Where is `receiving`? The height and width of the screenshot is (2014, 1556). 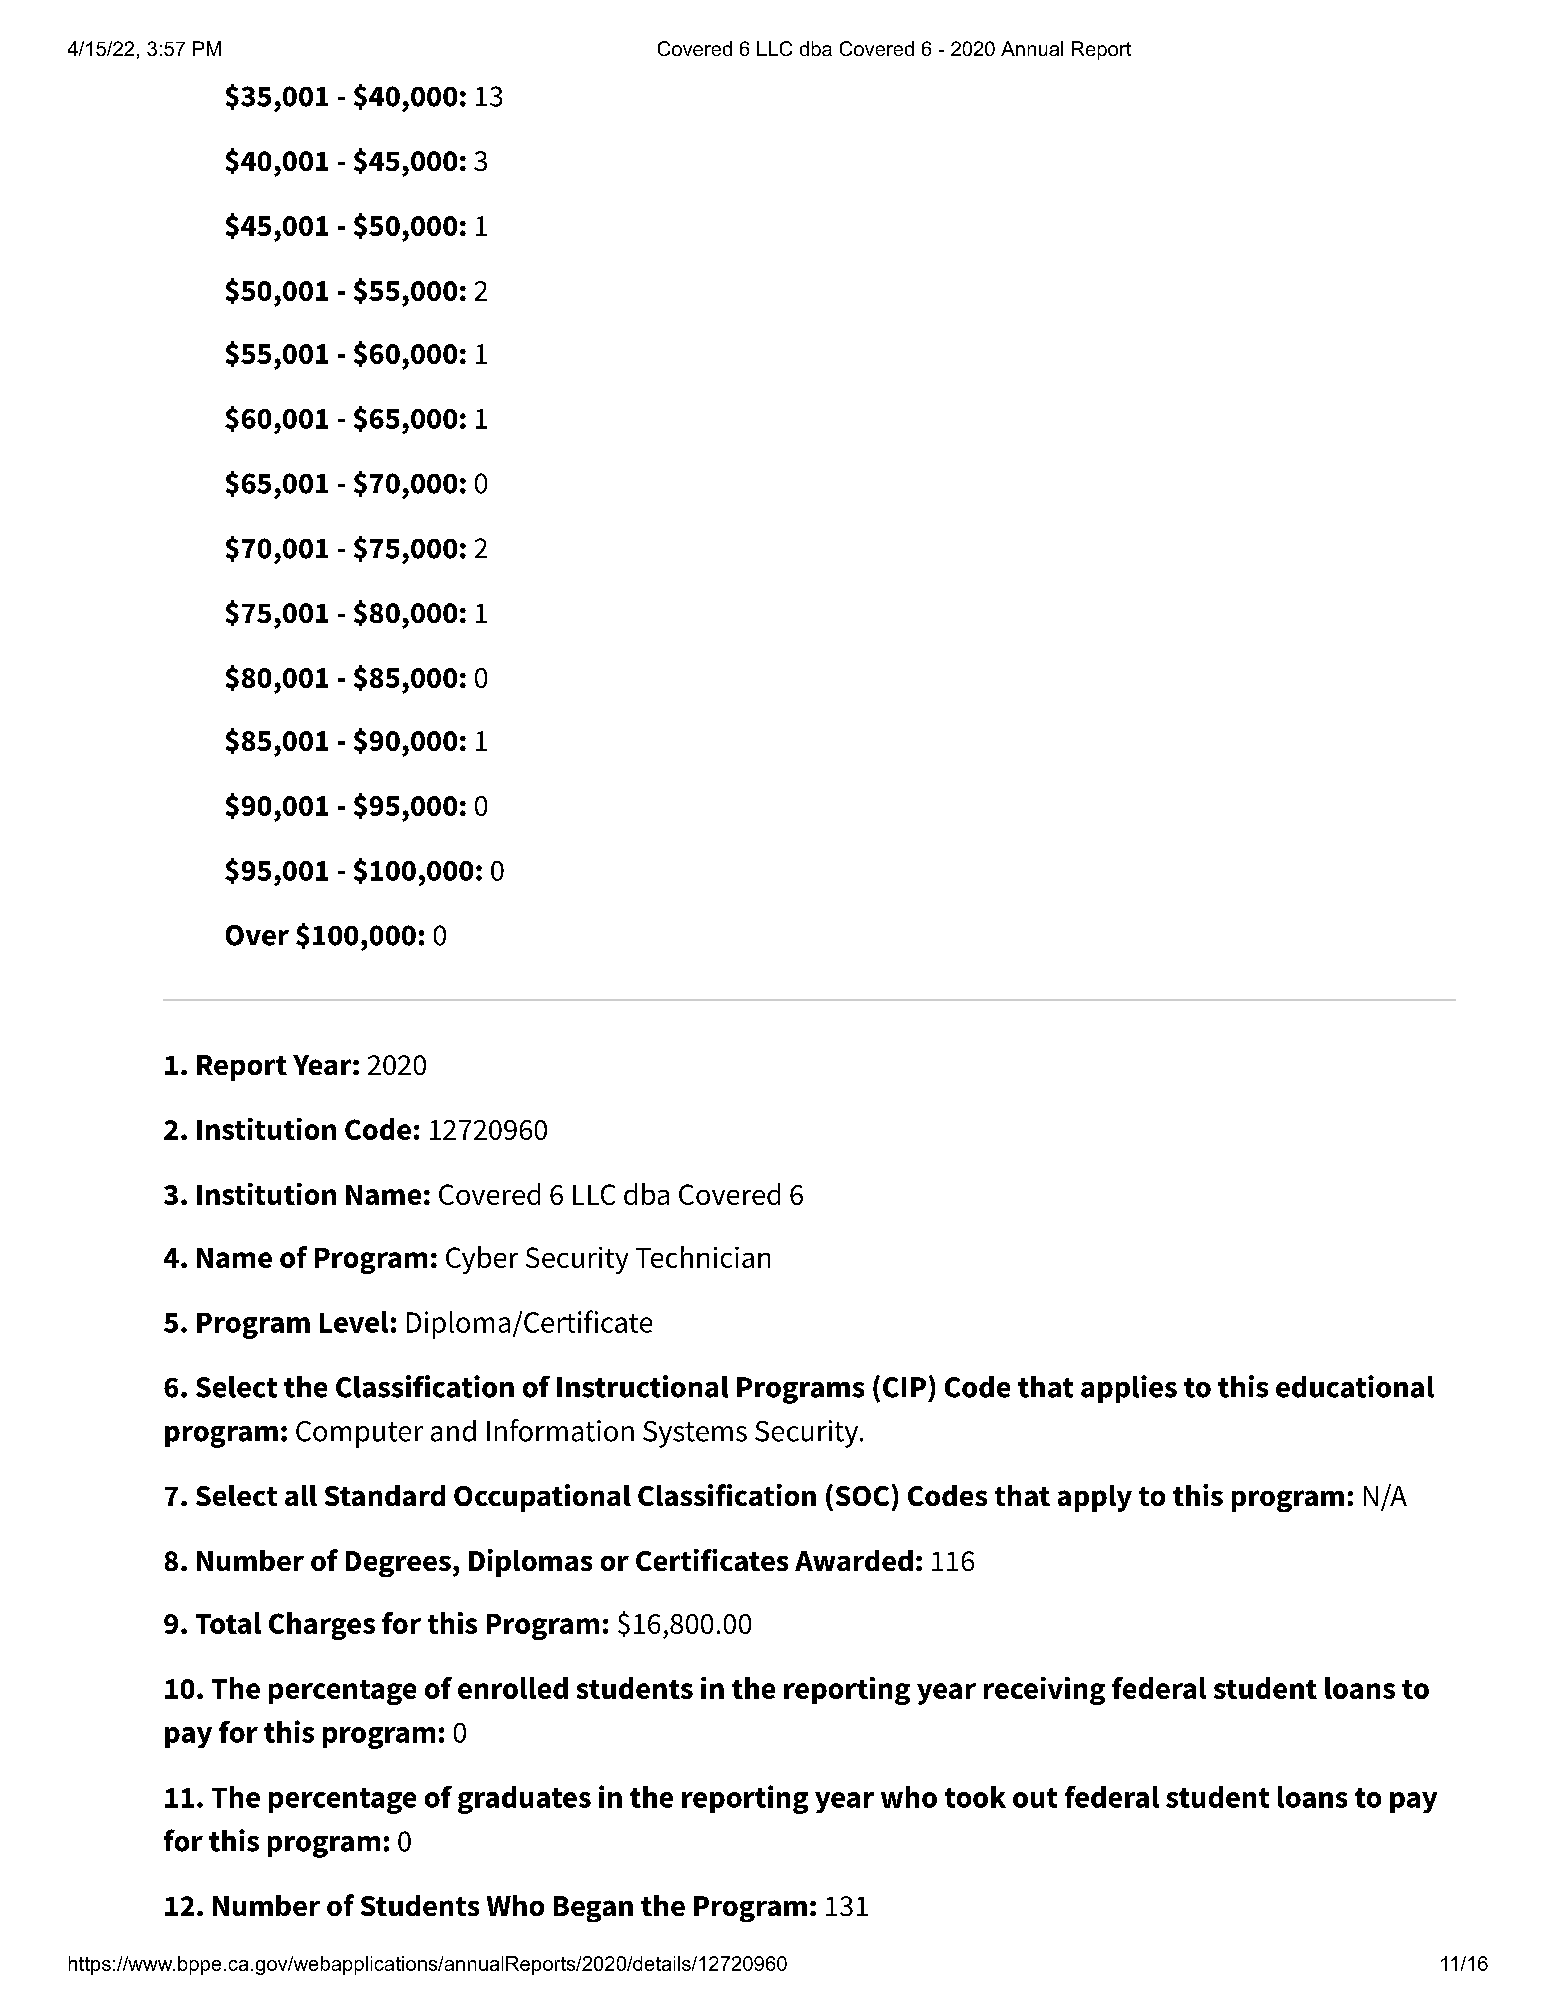
receiving is located at coordinates (1044, 1691).
